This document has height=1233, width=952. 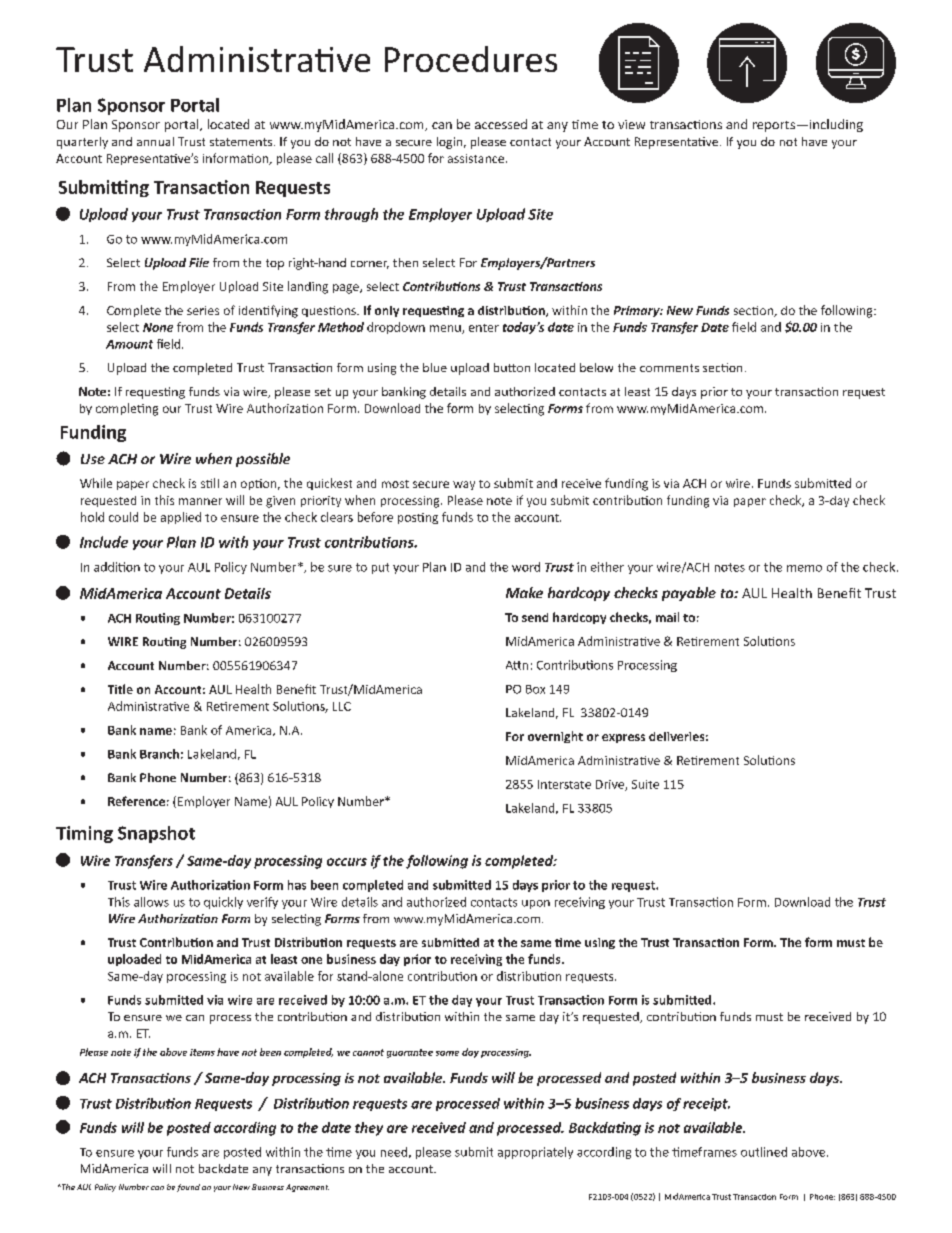 What do you see at coordinates (536, 904) in the document?
I see `upon` at bounding box center [536, 904].
